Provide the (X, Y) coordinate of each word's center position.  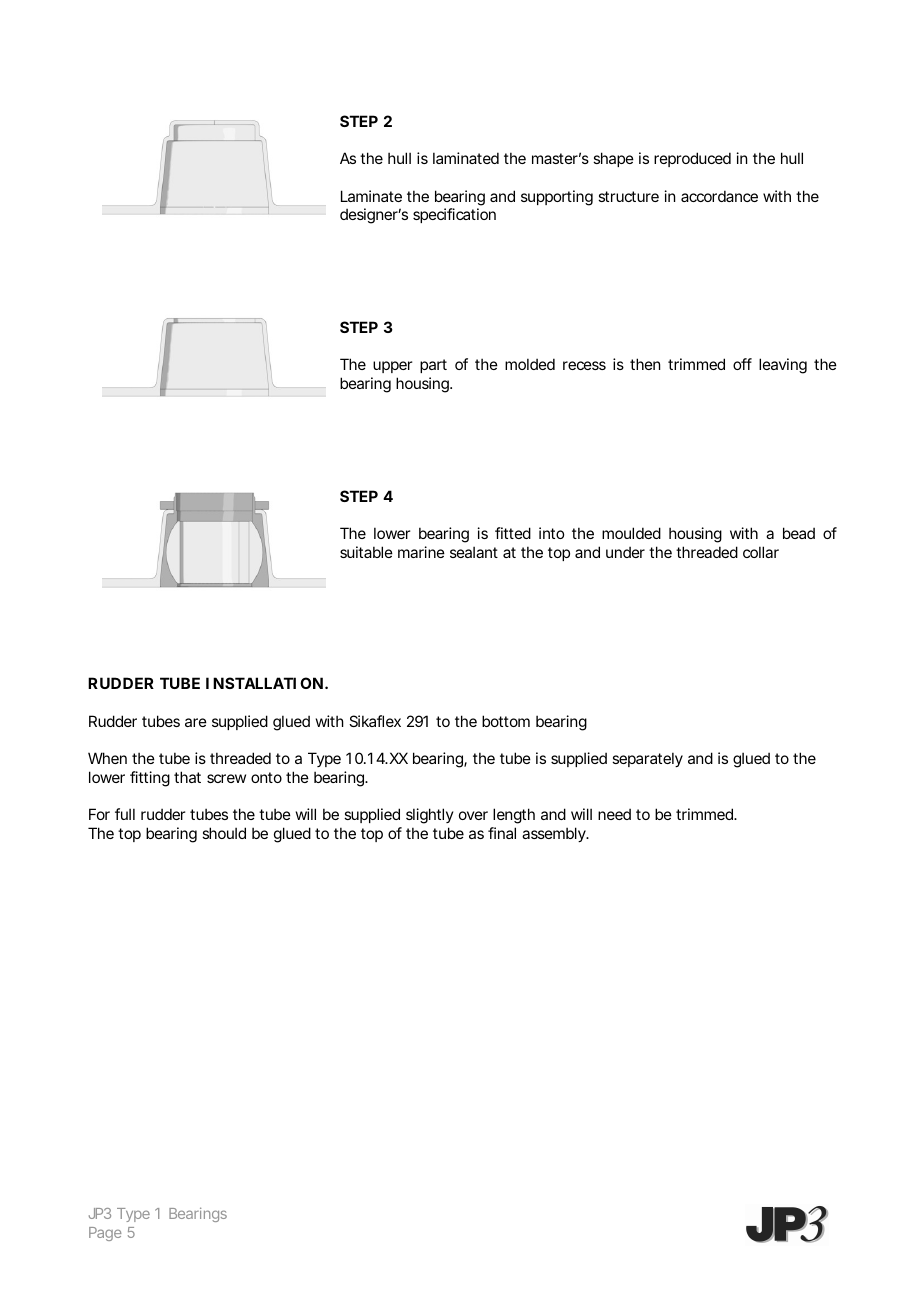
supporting (557, 198)
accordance (719, 196)
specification (454, 215)
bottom (506, 721)
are (196, 722)
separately (647, 759)
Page (105, 1234)
